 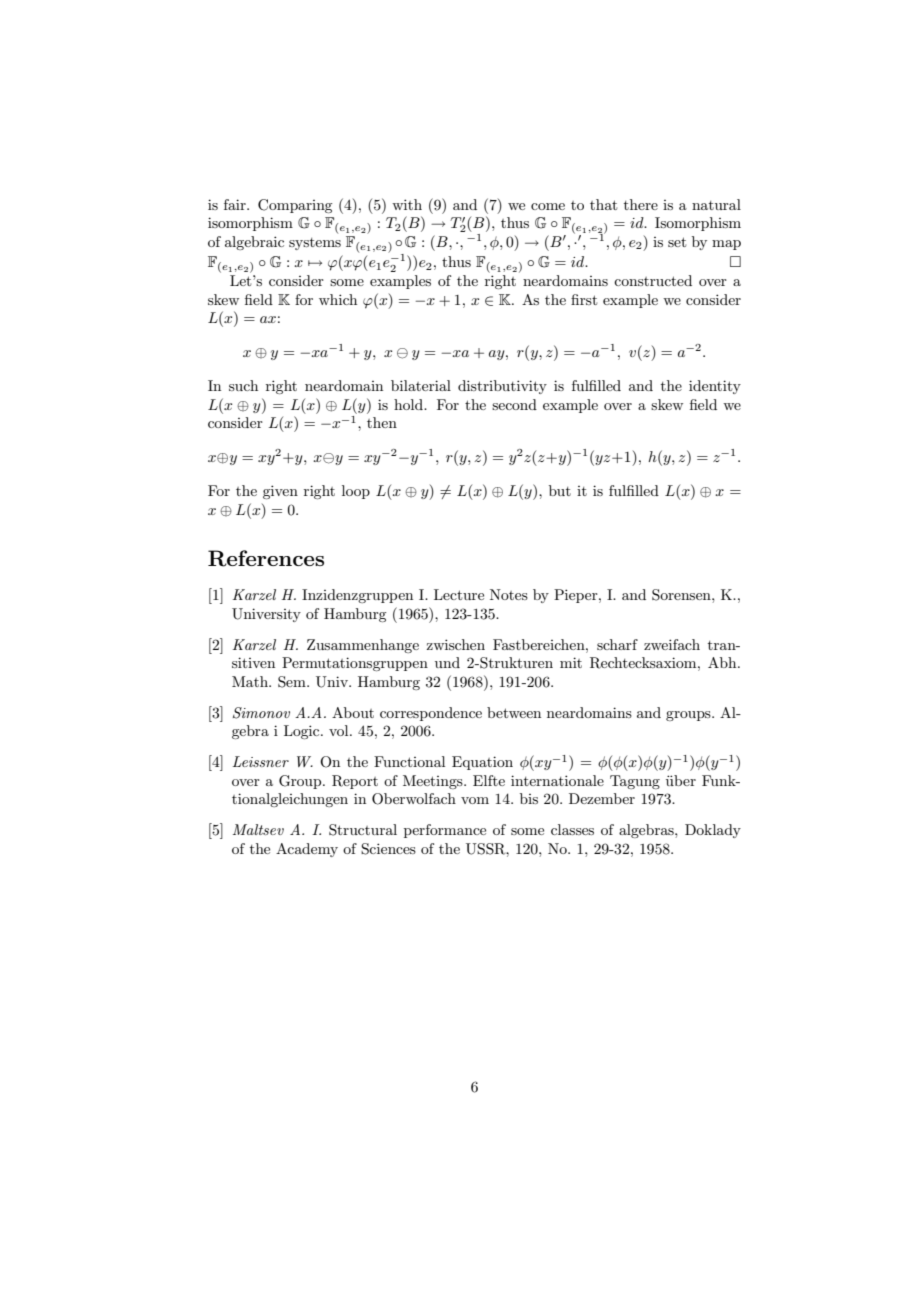 What do you see at coordinates (514, 404) in the document?
I see `second` at bounding box center [514, 404].
